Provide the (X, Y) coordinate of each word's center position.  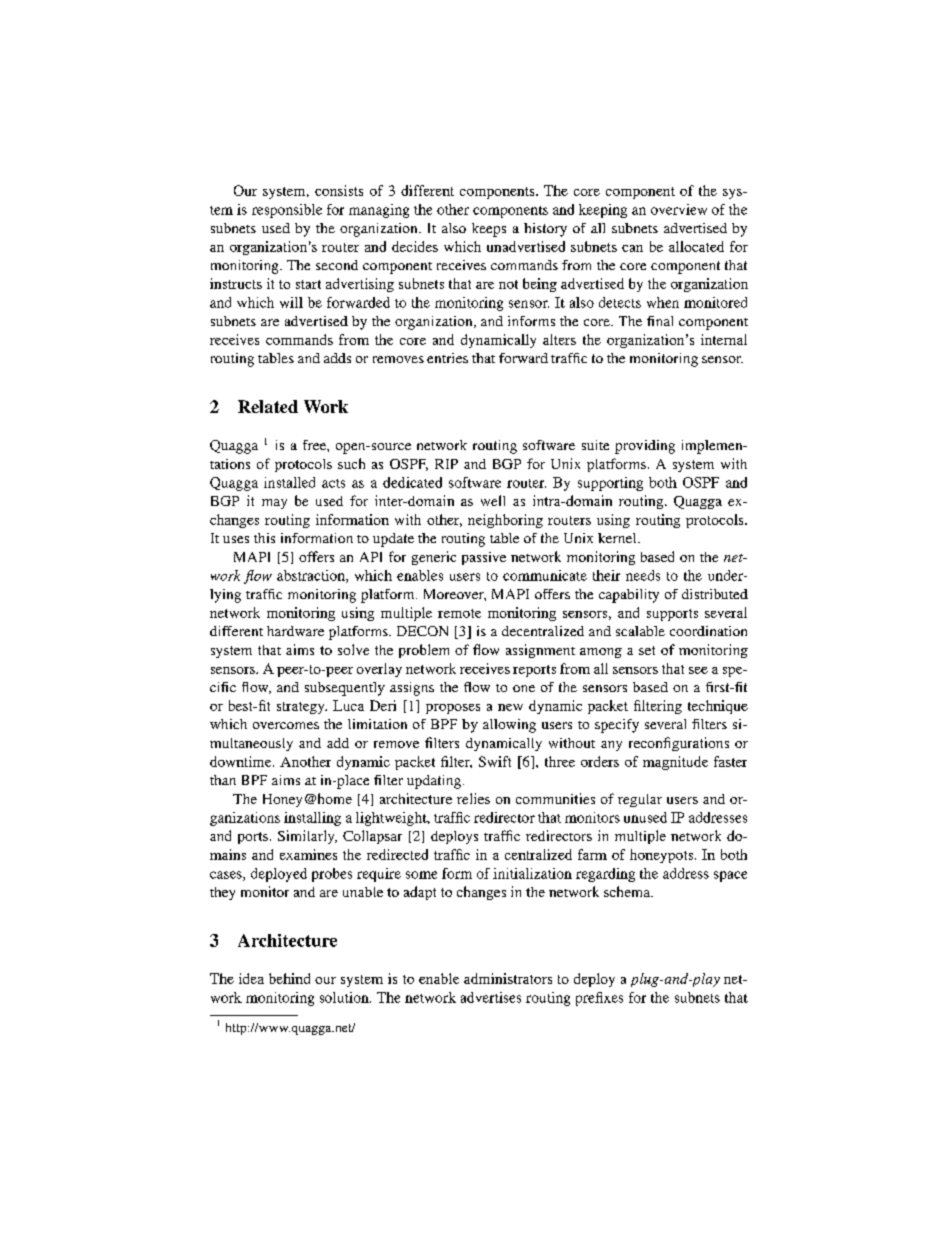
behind (289, 978)
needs (643, 575)
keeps (489, 230)
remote (459, 613)
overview (679, 209)
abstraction (312, 576)
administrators (508, 978)
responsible (287, 211)
